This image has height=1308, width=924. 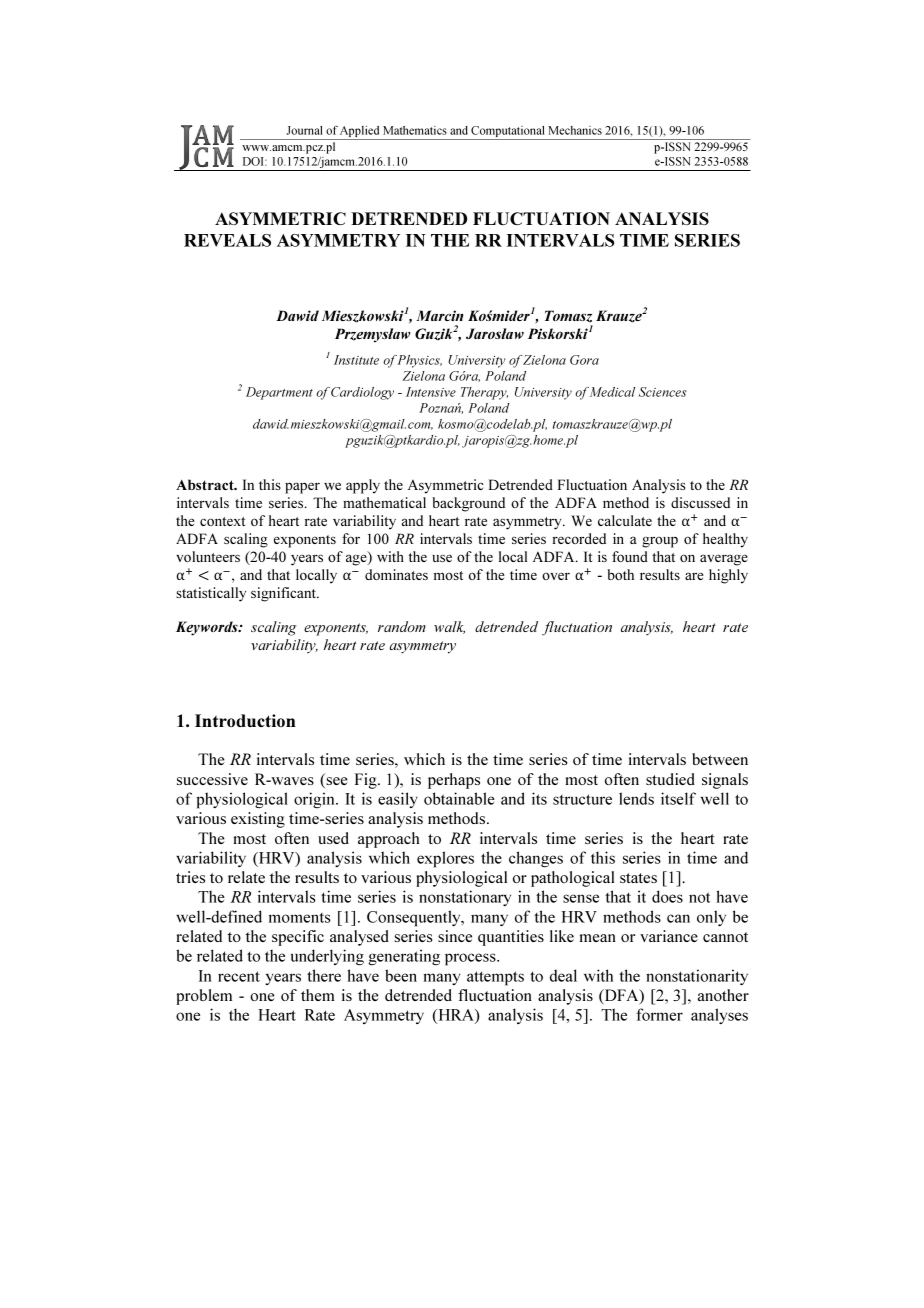 I want to click on recent, so click(x=239, y=976).
